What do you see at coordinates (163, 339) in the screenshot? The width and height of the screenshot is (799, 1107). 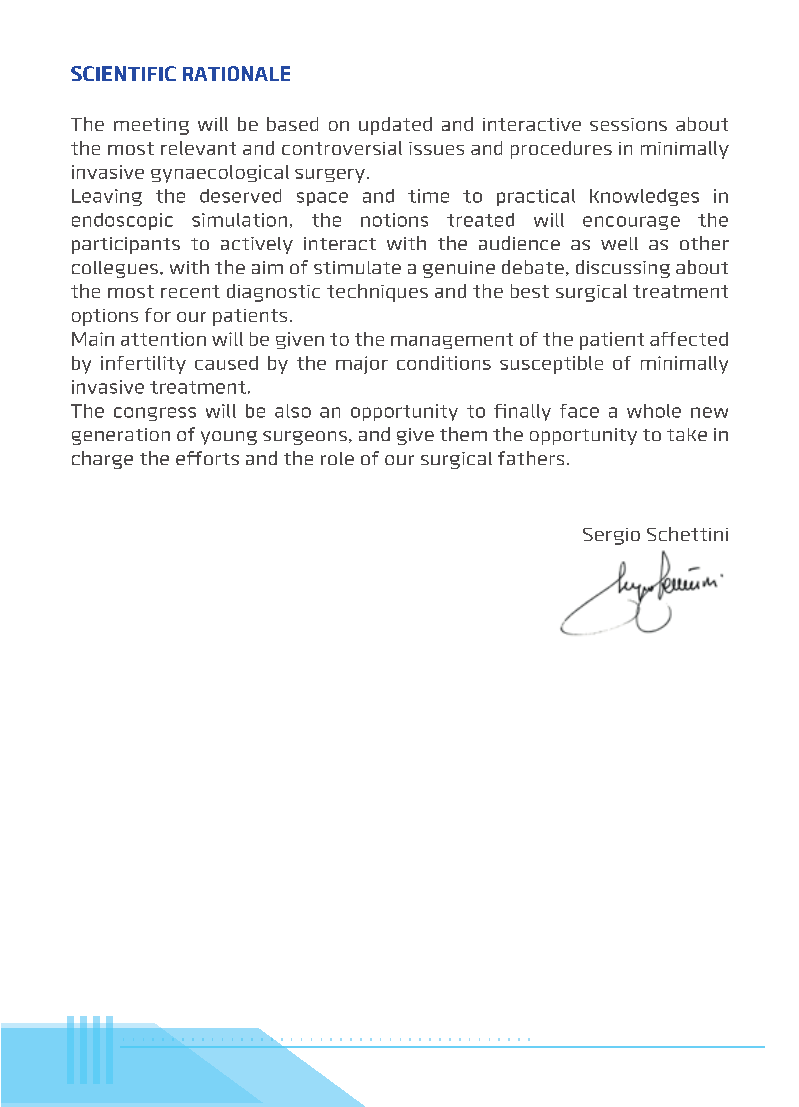 I see `attention` at bounding box center [163, 339].
